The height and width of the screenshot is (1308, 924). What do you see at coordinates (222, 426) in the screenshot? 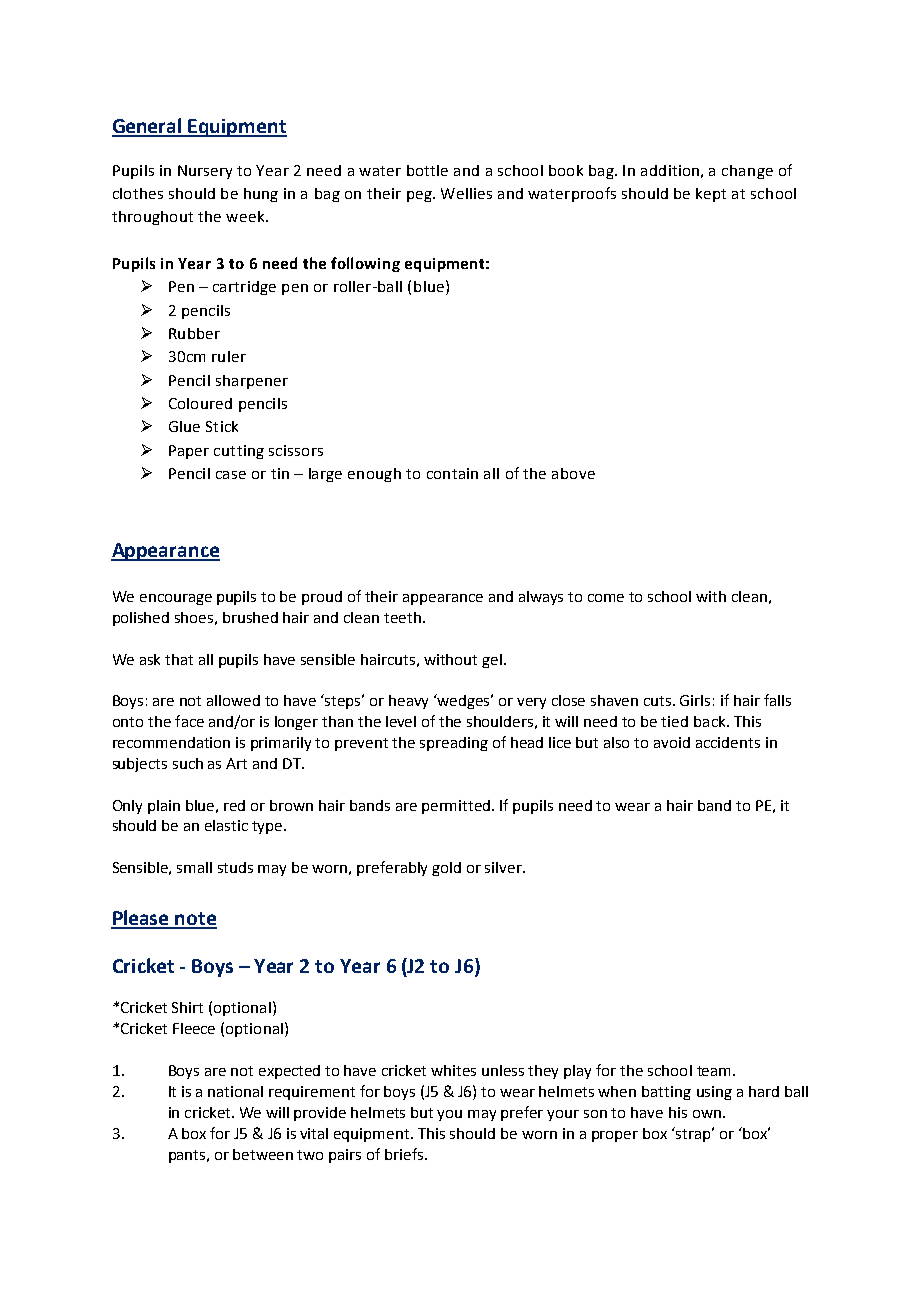
I see `Stick` at bounding box center [222, 426].
